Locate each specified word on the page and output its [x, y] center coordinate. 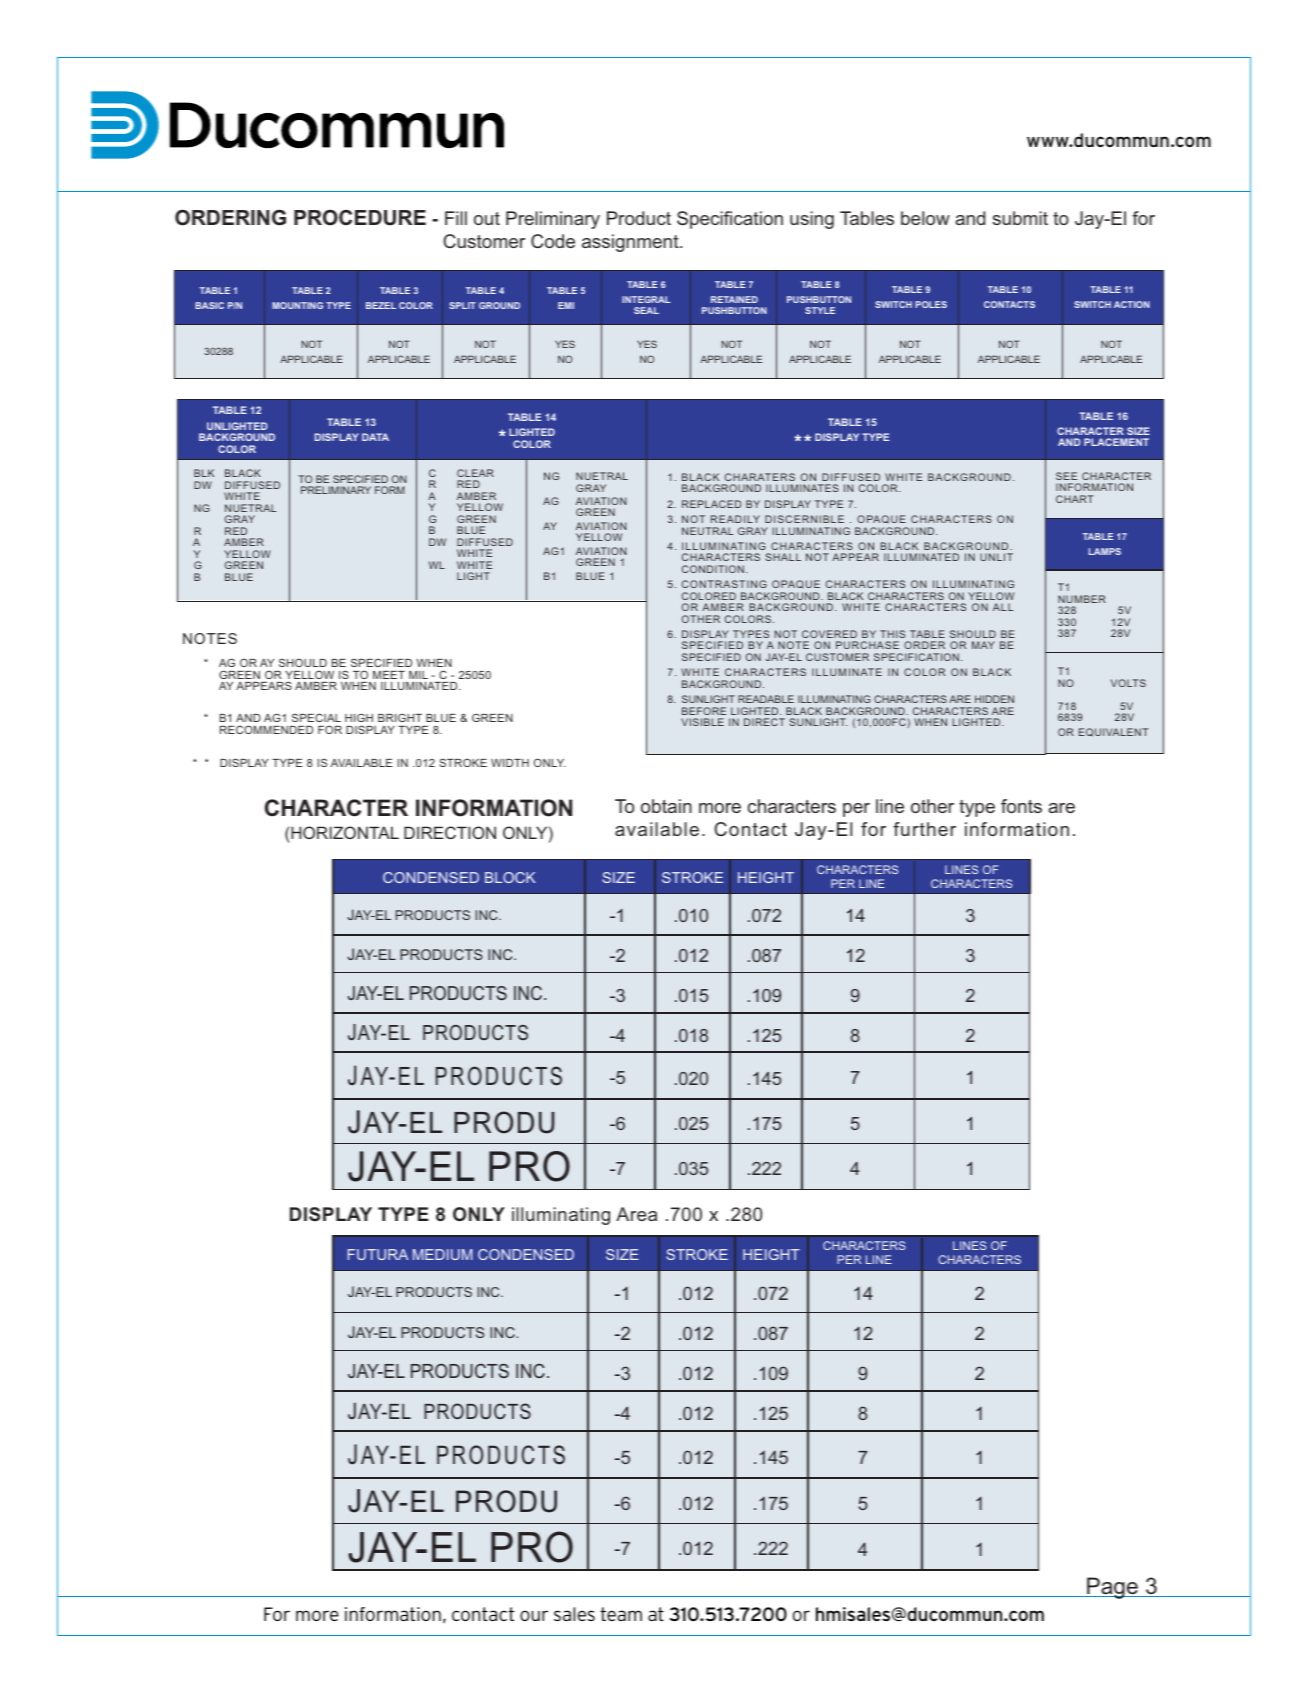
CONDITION [713, 569]
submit [1020, 218]
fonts [1021, 806]
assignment [631, 243]
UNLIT [996, 557]
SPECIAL [316, 717]
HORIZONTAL [345, 832]
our [534, 1615]
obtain [666, 806]
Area [636, 1214]
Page [1112, 1588]
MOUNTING [297, 305]
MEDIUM [442, 1254]
